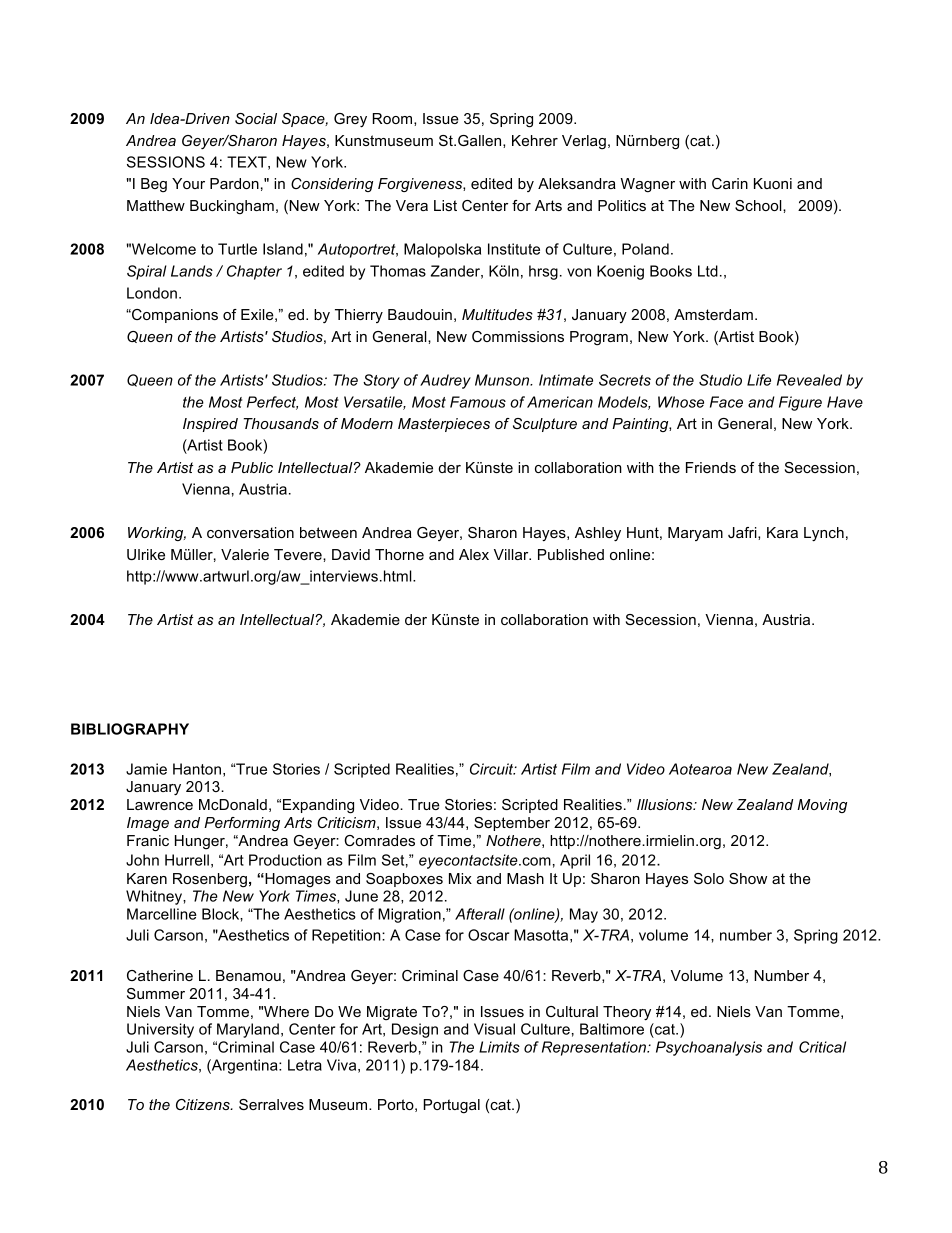 This image has height=1233, width=952. I want to click on Psychoanalysis, so click(709, 1048).
